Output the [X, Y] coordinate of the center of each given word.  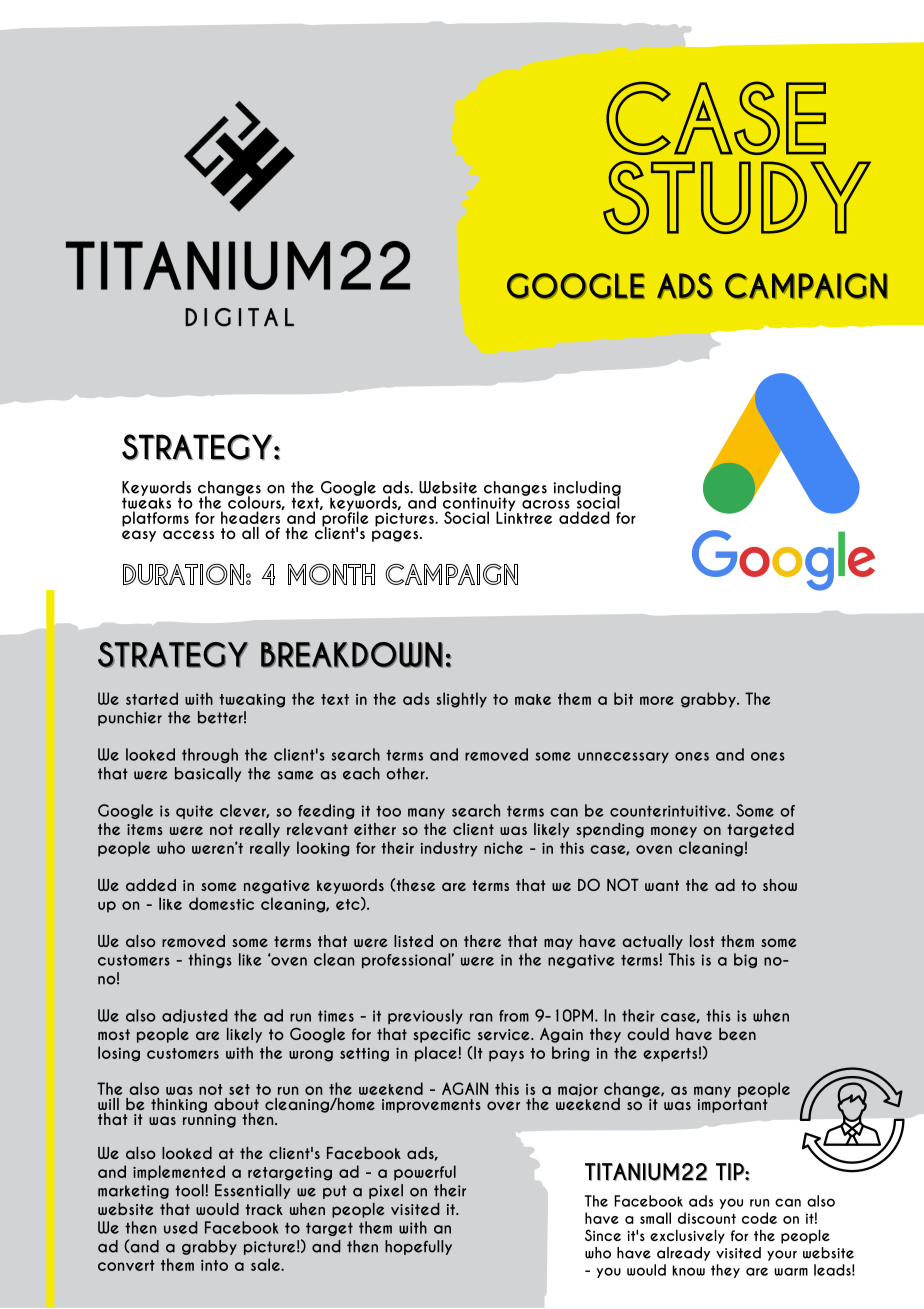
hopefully [418, 1247]
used [181, 1227]
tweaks [146, 502]
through [210, 755]
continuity [480, 505]
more [657, 700]
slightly [461, 700]
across [546, 504]
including [587, 489]
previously [425, 1016]
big [745, 960]
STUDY [737, 197]
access [188, 534]
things [210, 960]
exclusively [687, 1236]
